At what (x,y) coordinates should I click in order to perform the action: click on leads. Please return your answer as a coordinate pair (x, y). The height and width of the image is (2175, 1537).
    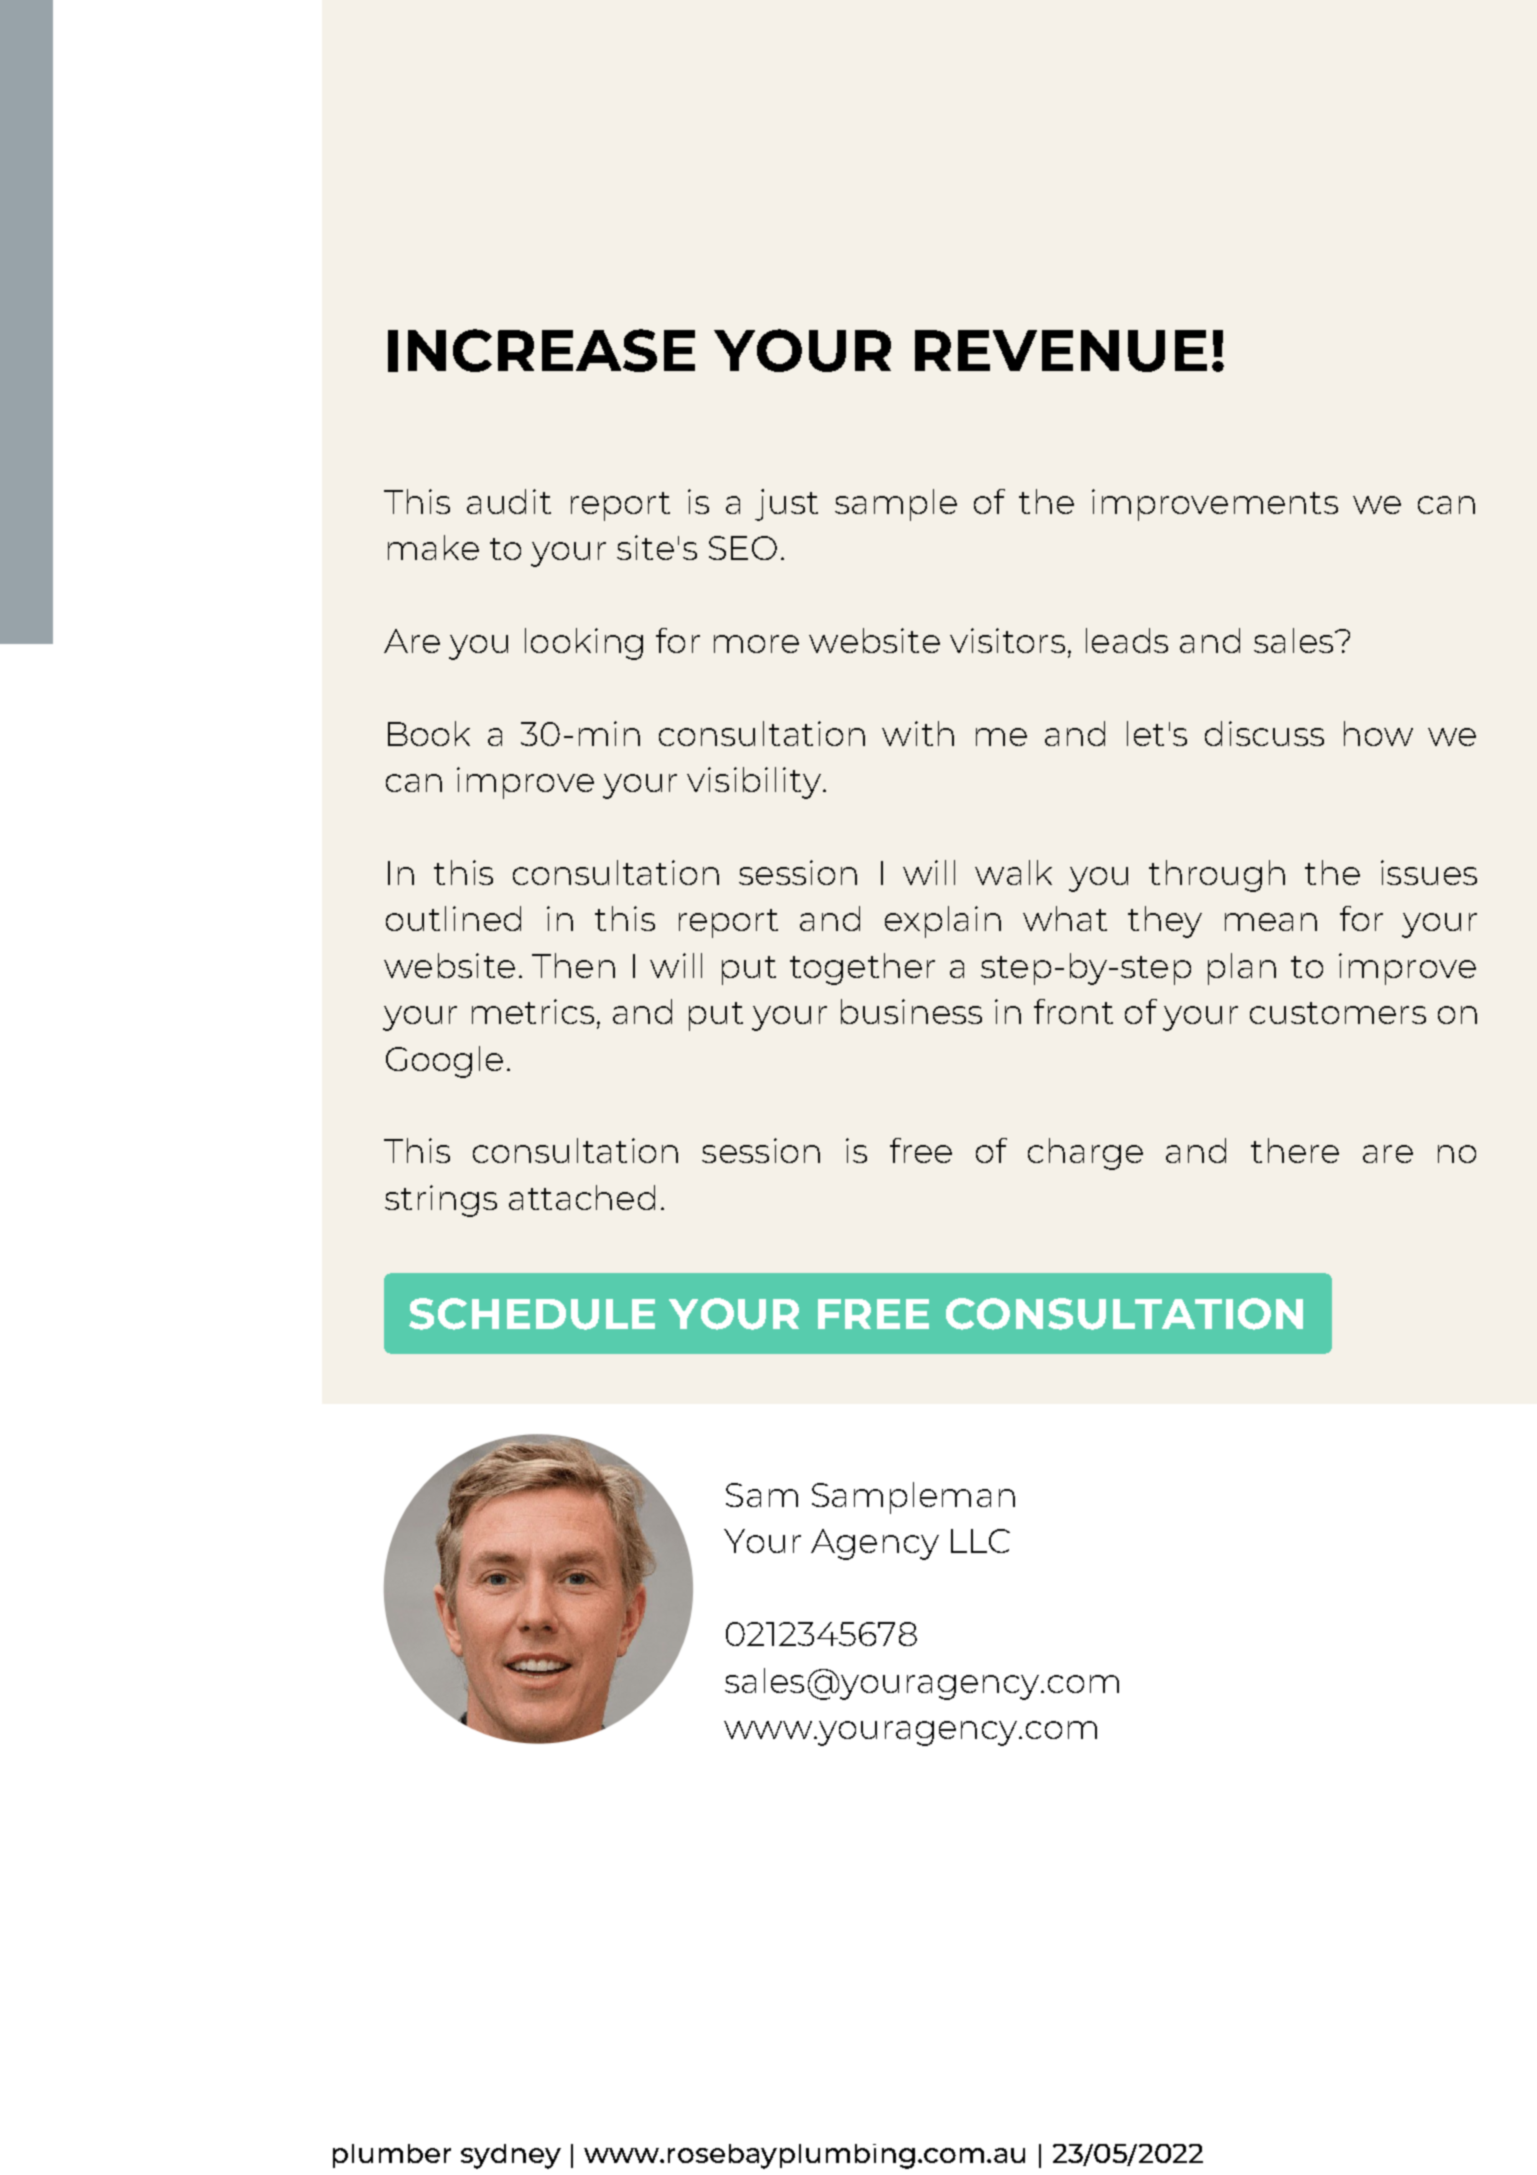
    Looking at the image, I should click on (1127, 640).
